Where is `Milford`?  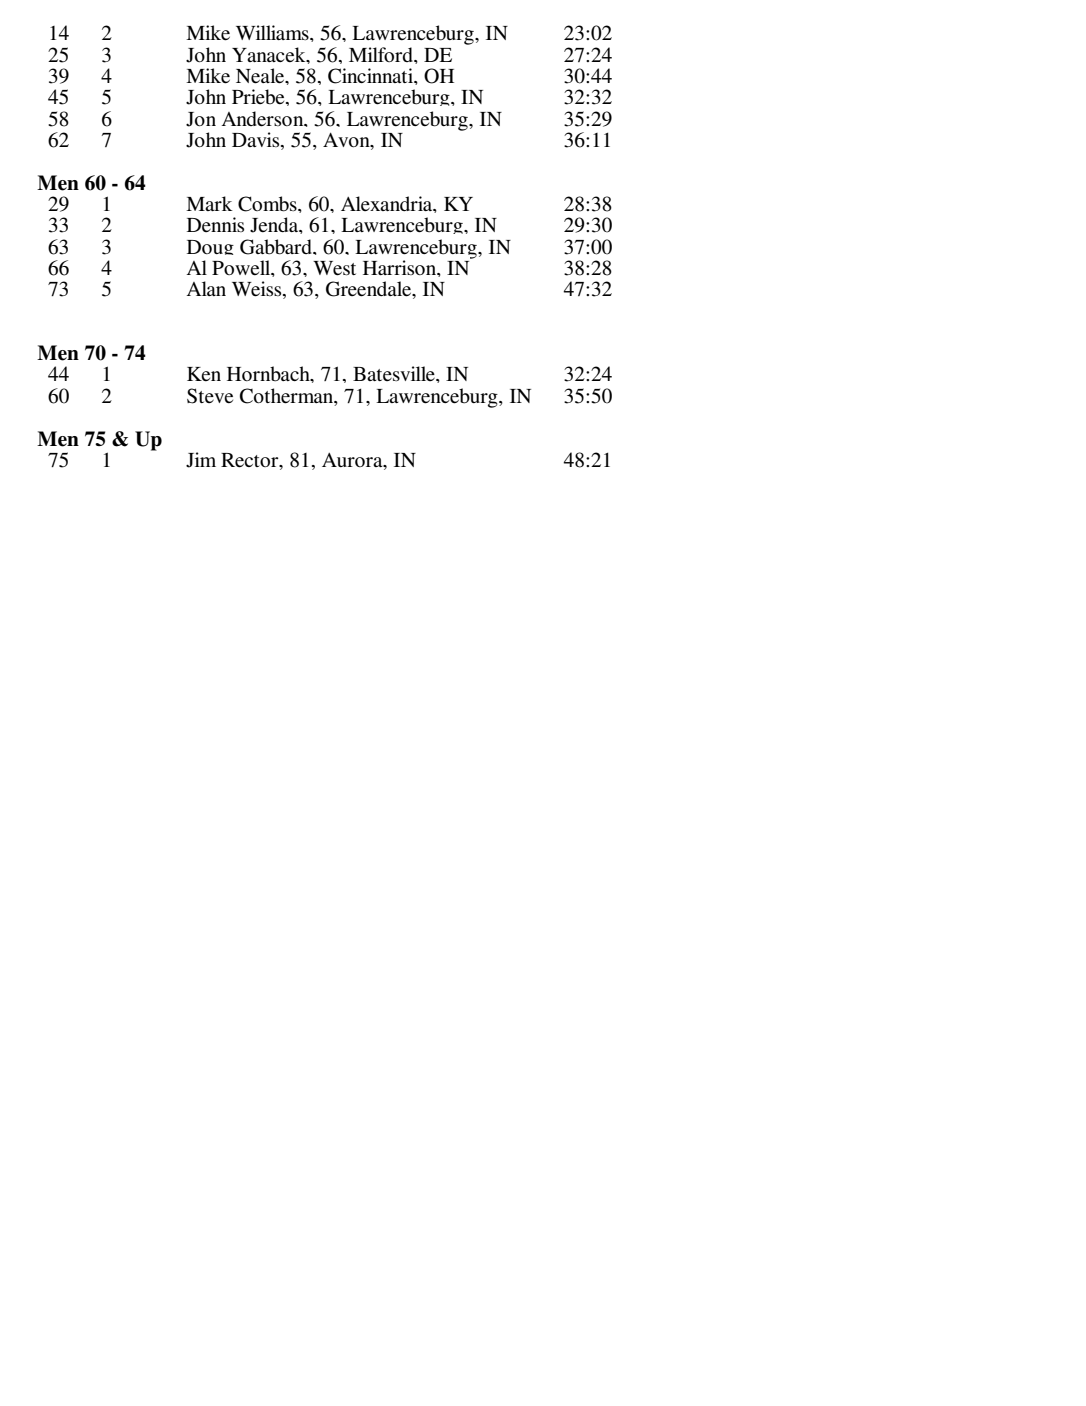 Milford is located at coordinates (382, 54).
